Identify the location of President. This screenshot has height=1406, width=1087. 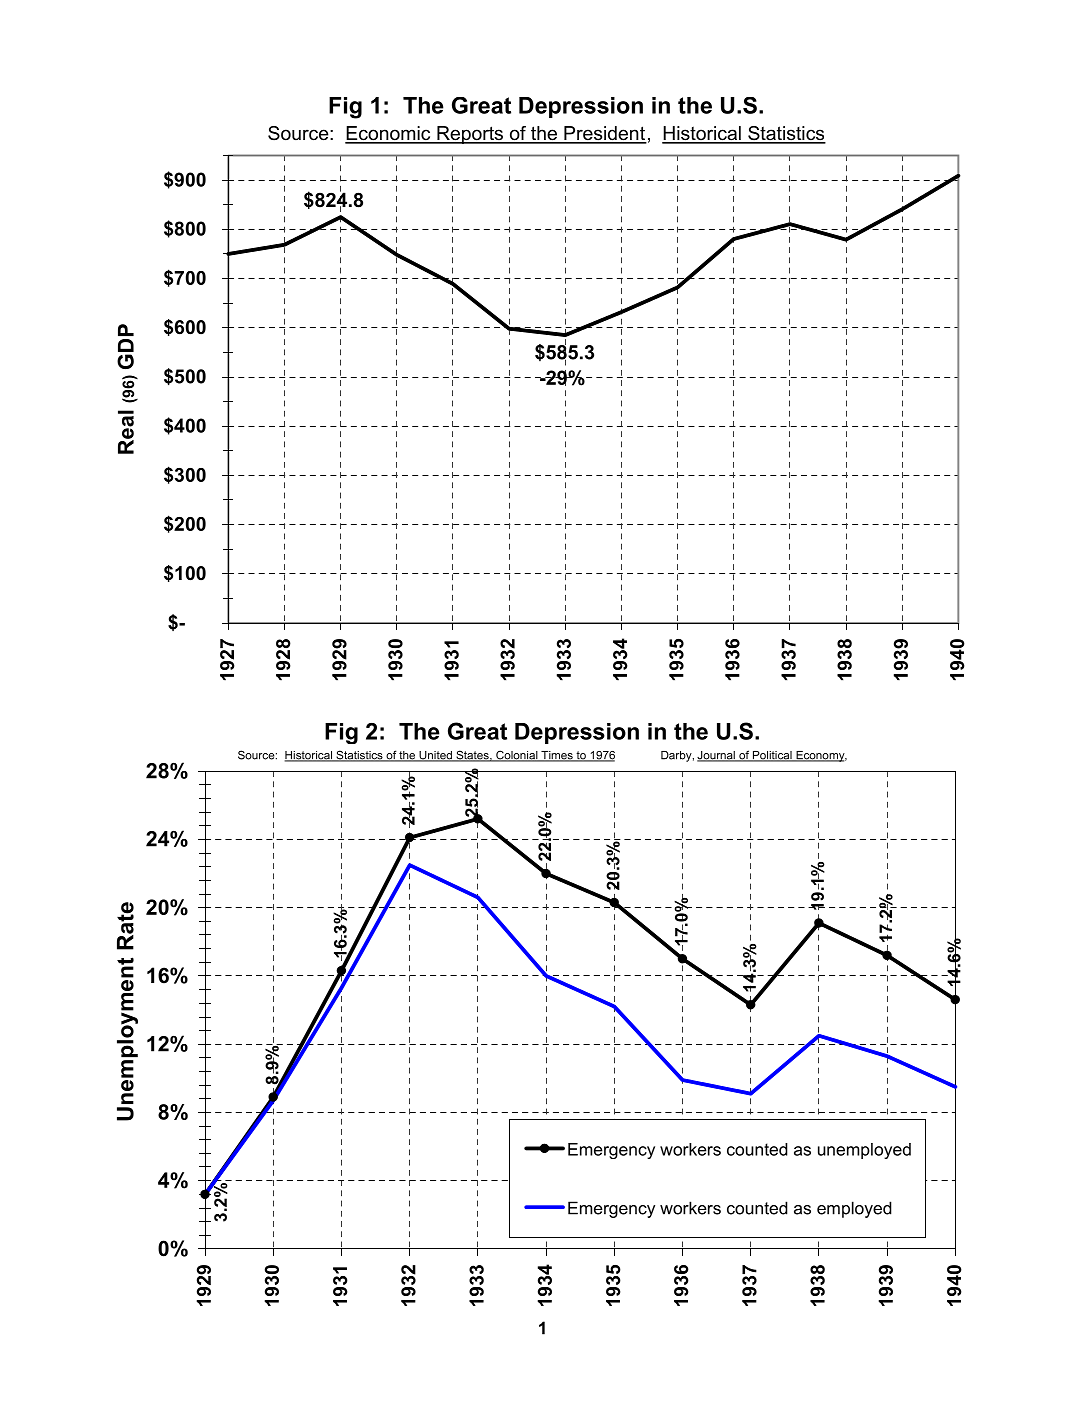
(604, 134).
